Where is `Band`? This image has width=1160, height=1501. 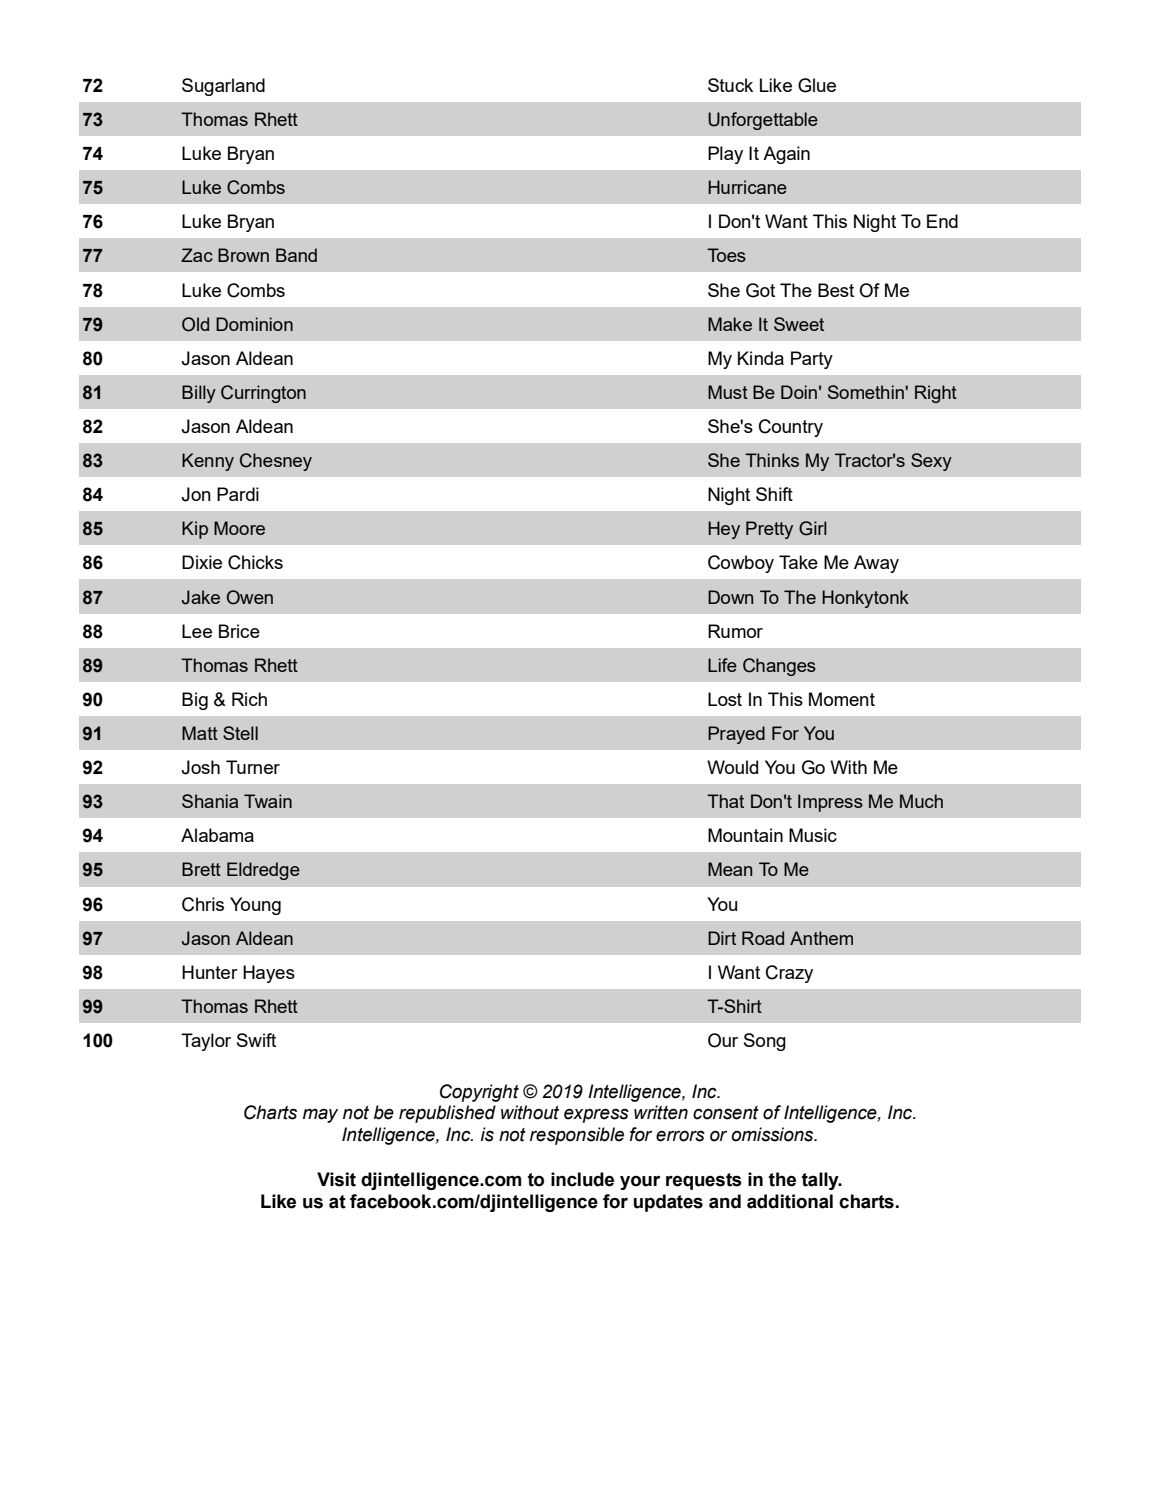 Band is located at coordinates (296, 255).
